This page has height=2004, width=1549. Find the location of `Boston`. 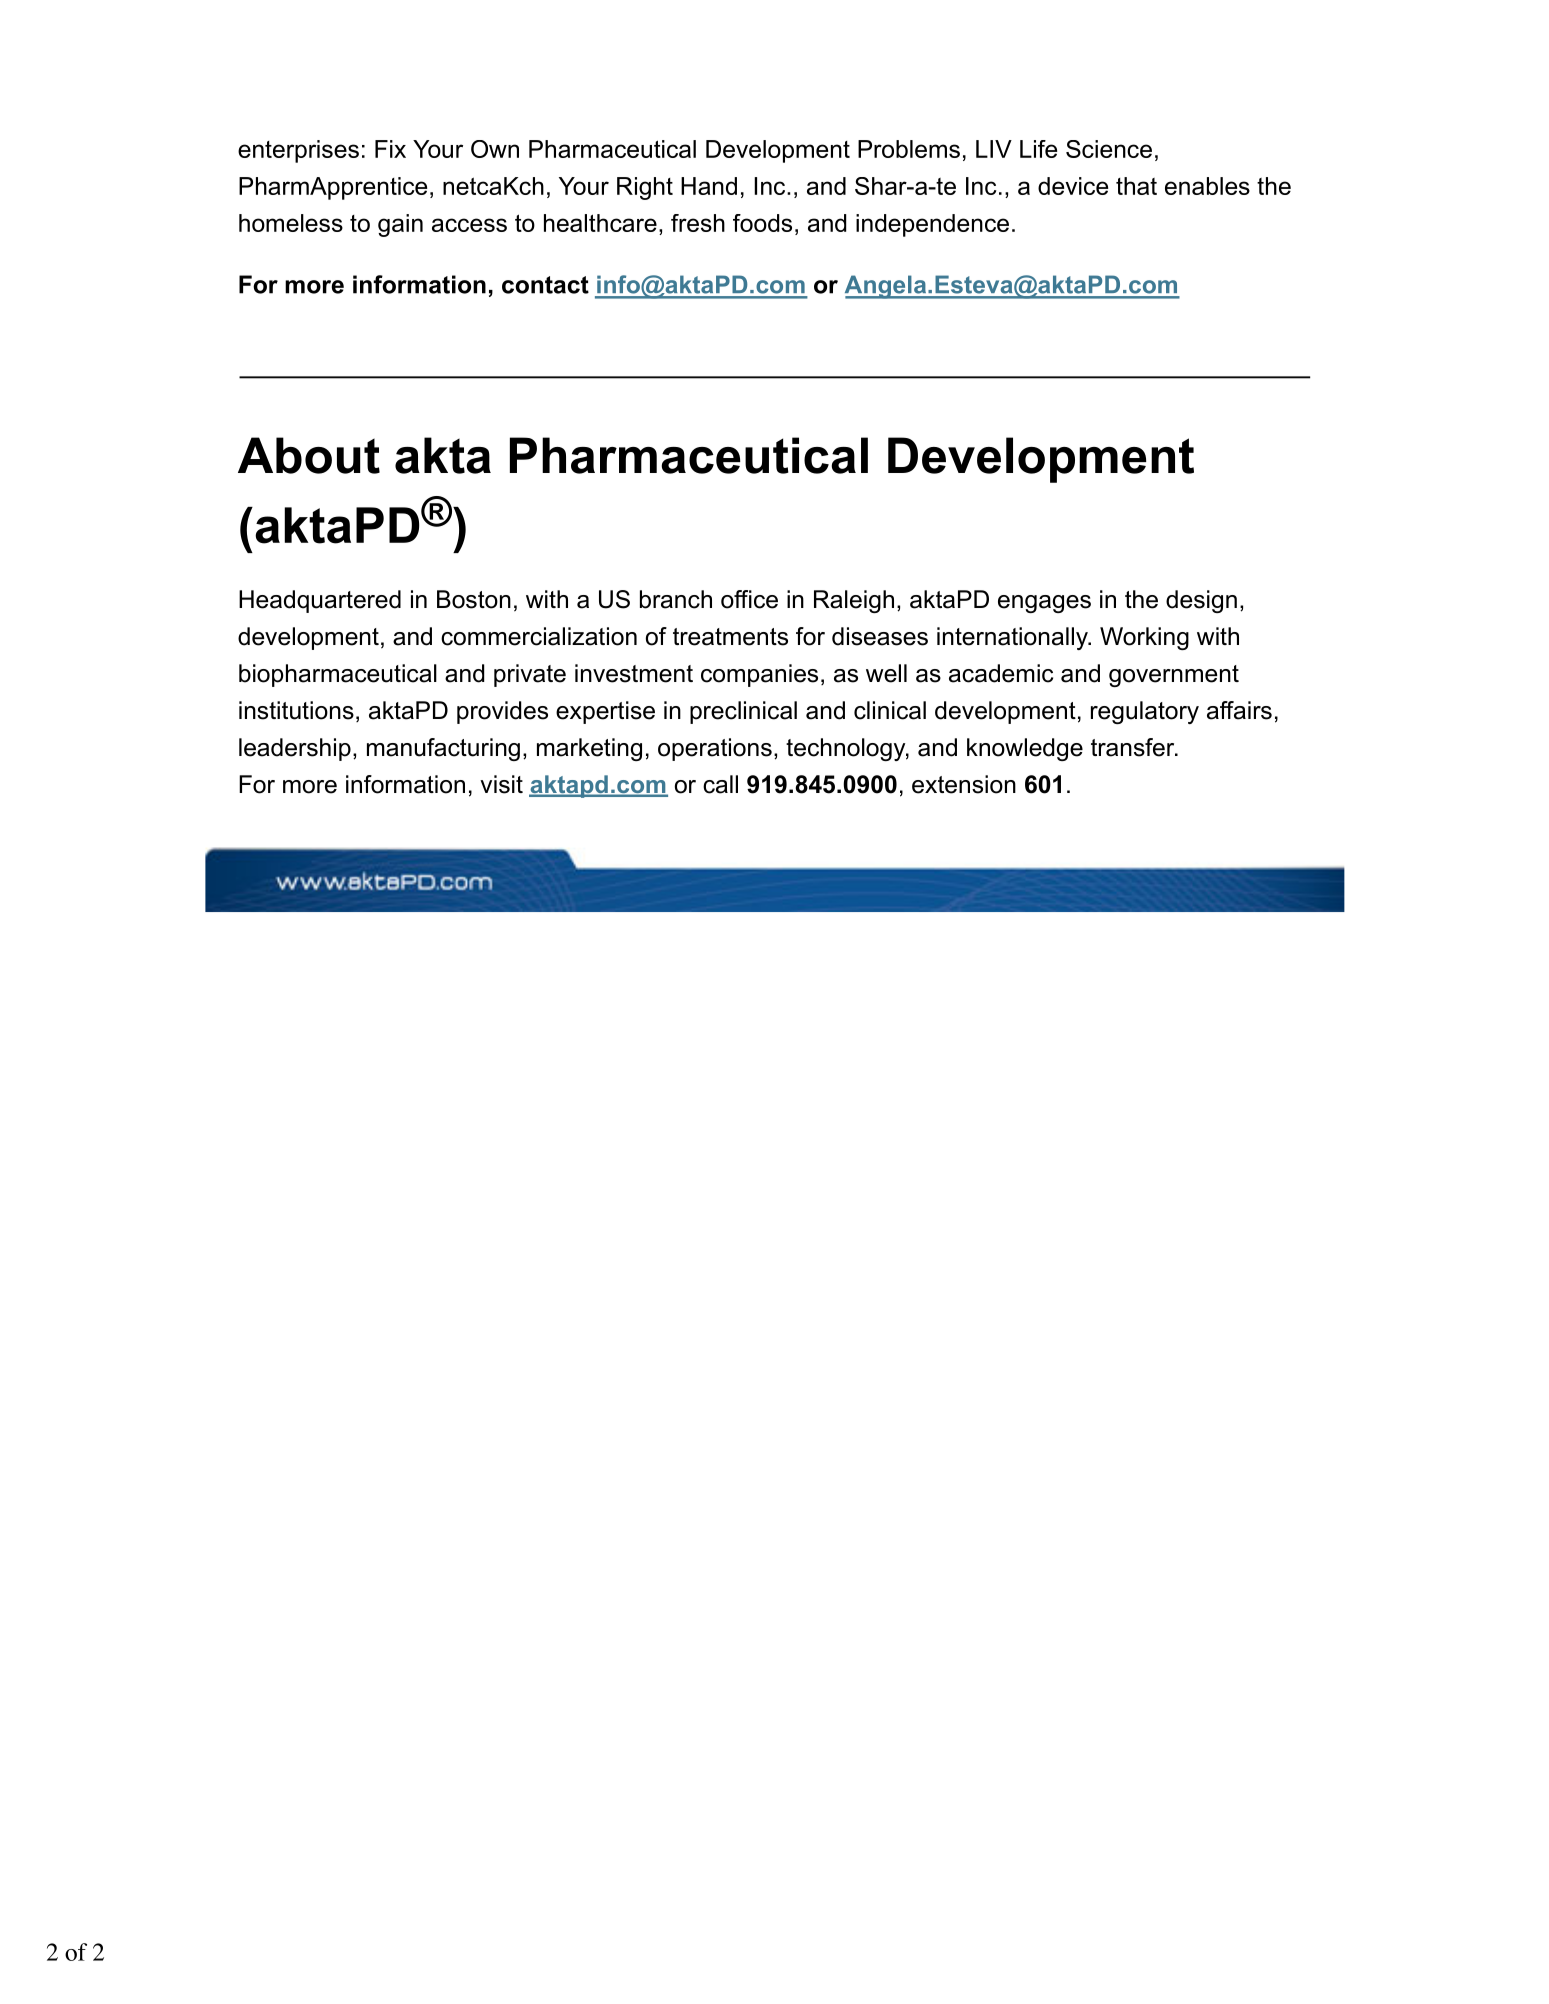

Boston is located at coordinates (474, 599).
